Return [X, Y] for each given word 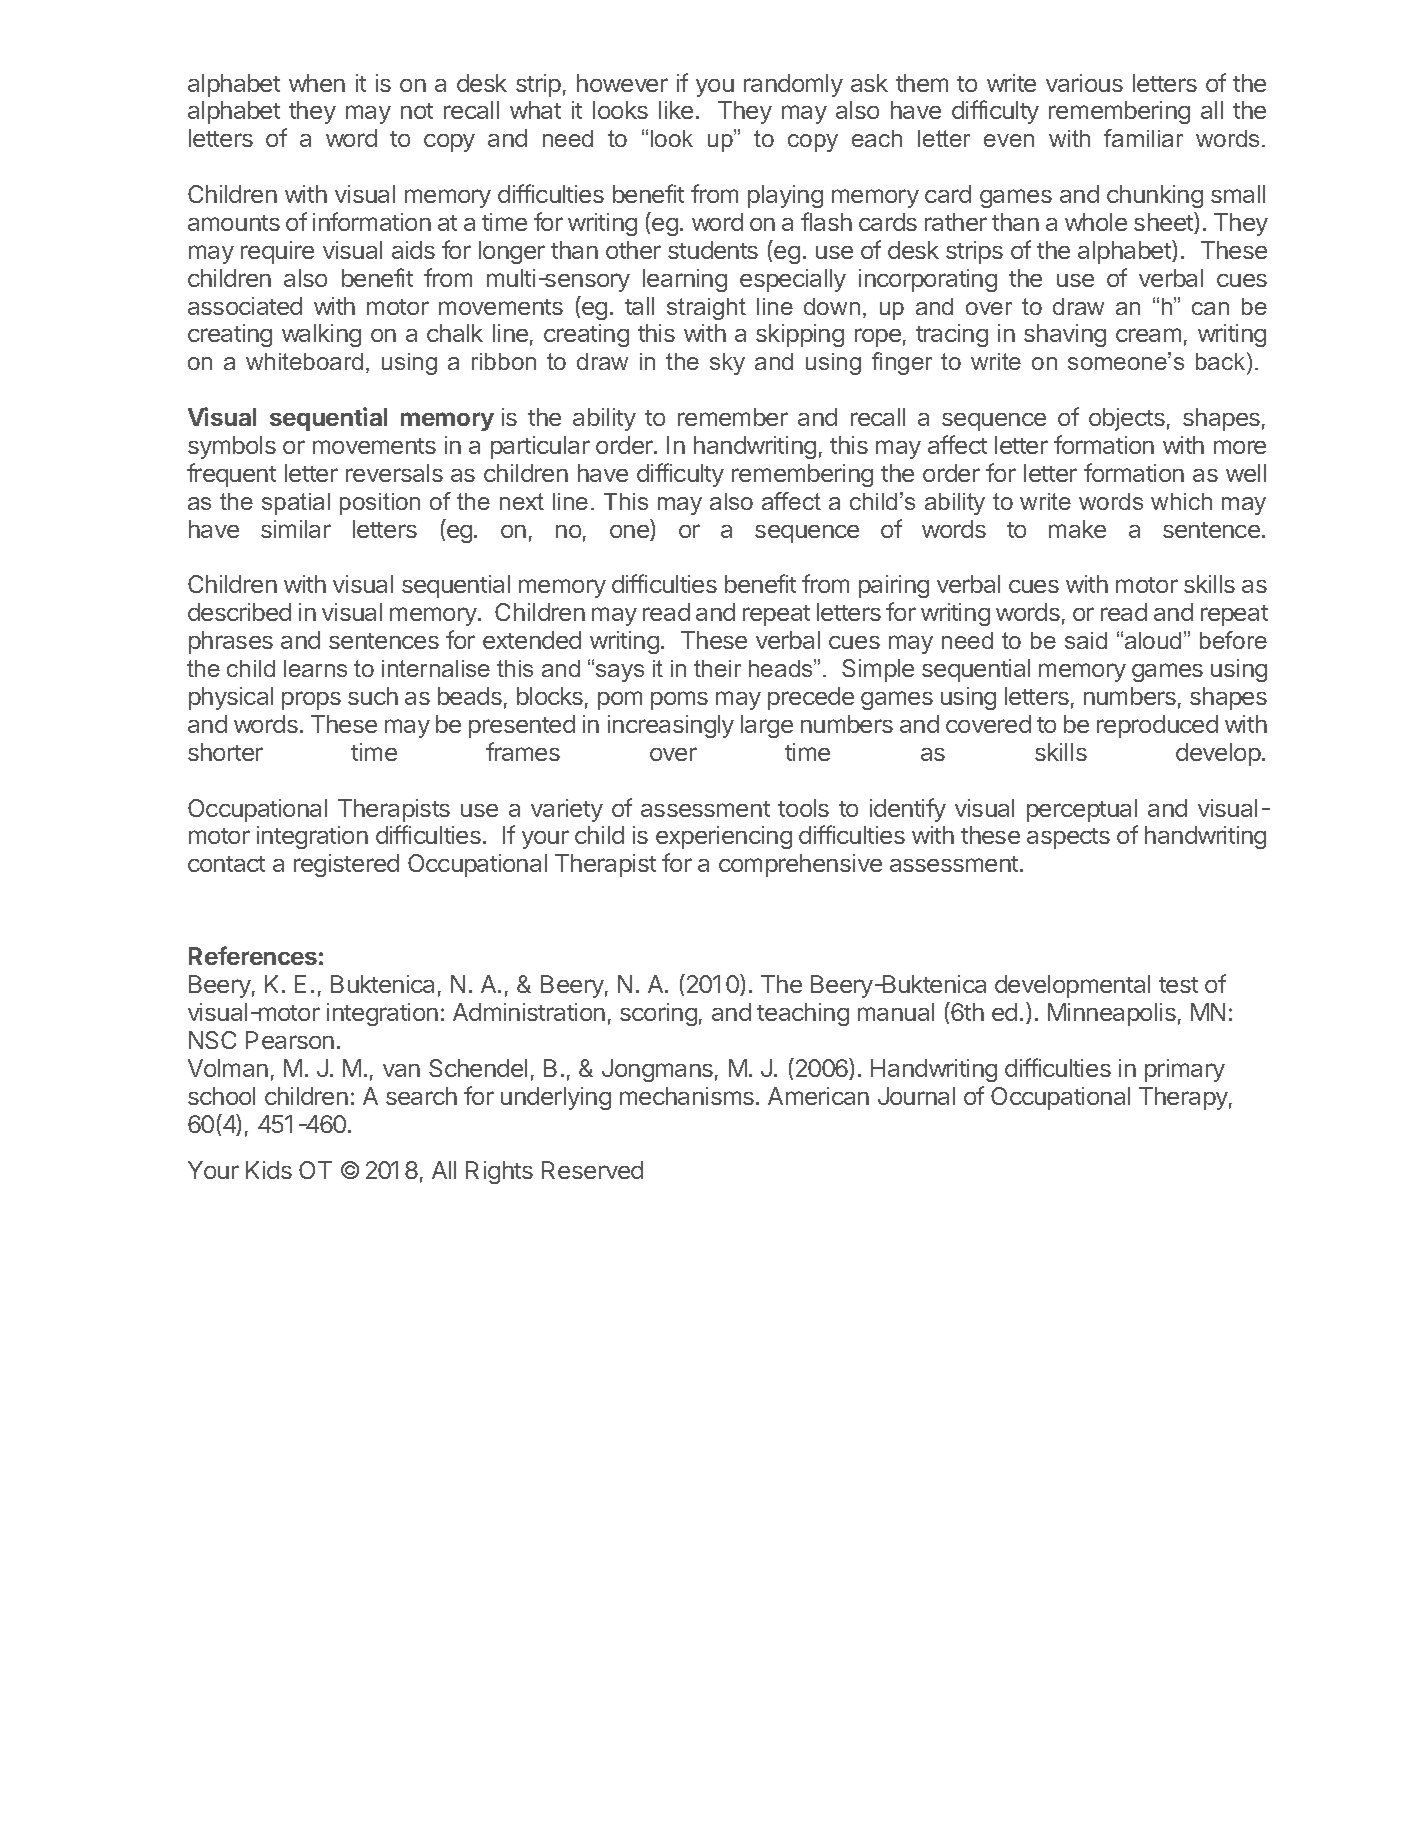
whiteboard [304, 361]
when [317, 83]
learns [315, 668]
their [717, 668]
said [1086, 640]
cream [1148, 335]
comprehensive [800, 865]
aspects [1068, 838]
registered [346, 865]
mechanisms [687, 1096]
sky [727, 364]
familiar [1143, 138]
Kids [269, 1170]
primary [1185, 1070]
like [676, 110]
